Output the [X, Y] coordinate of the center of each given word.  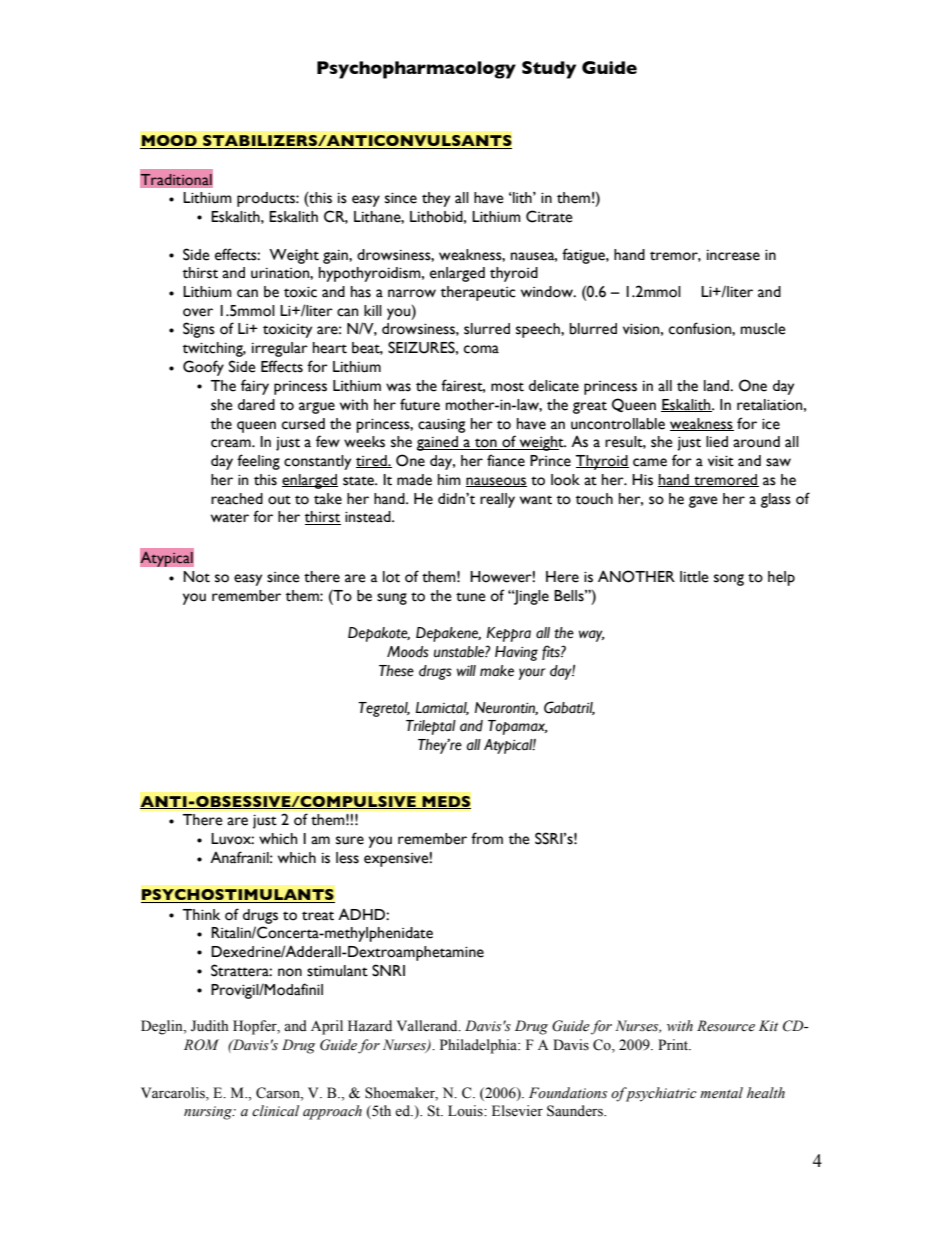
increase [733, 255]
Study [549, 70]
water [230, 518]
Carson [279, 1094]
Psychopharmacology [416, 70]
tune [470, 597]
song [729, 580]
